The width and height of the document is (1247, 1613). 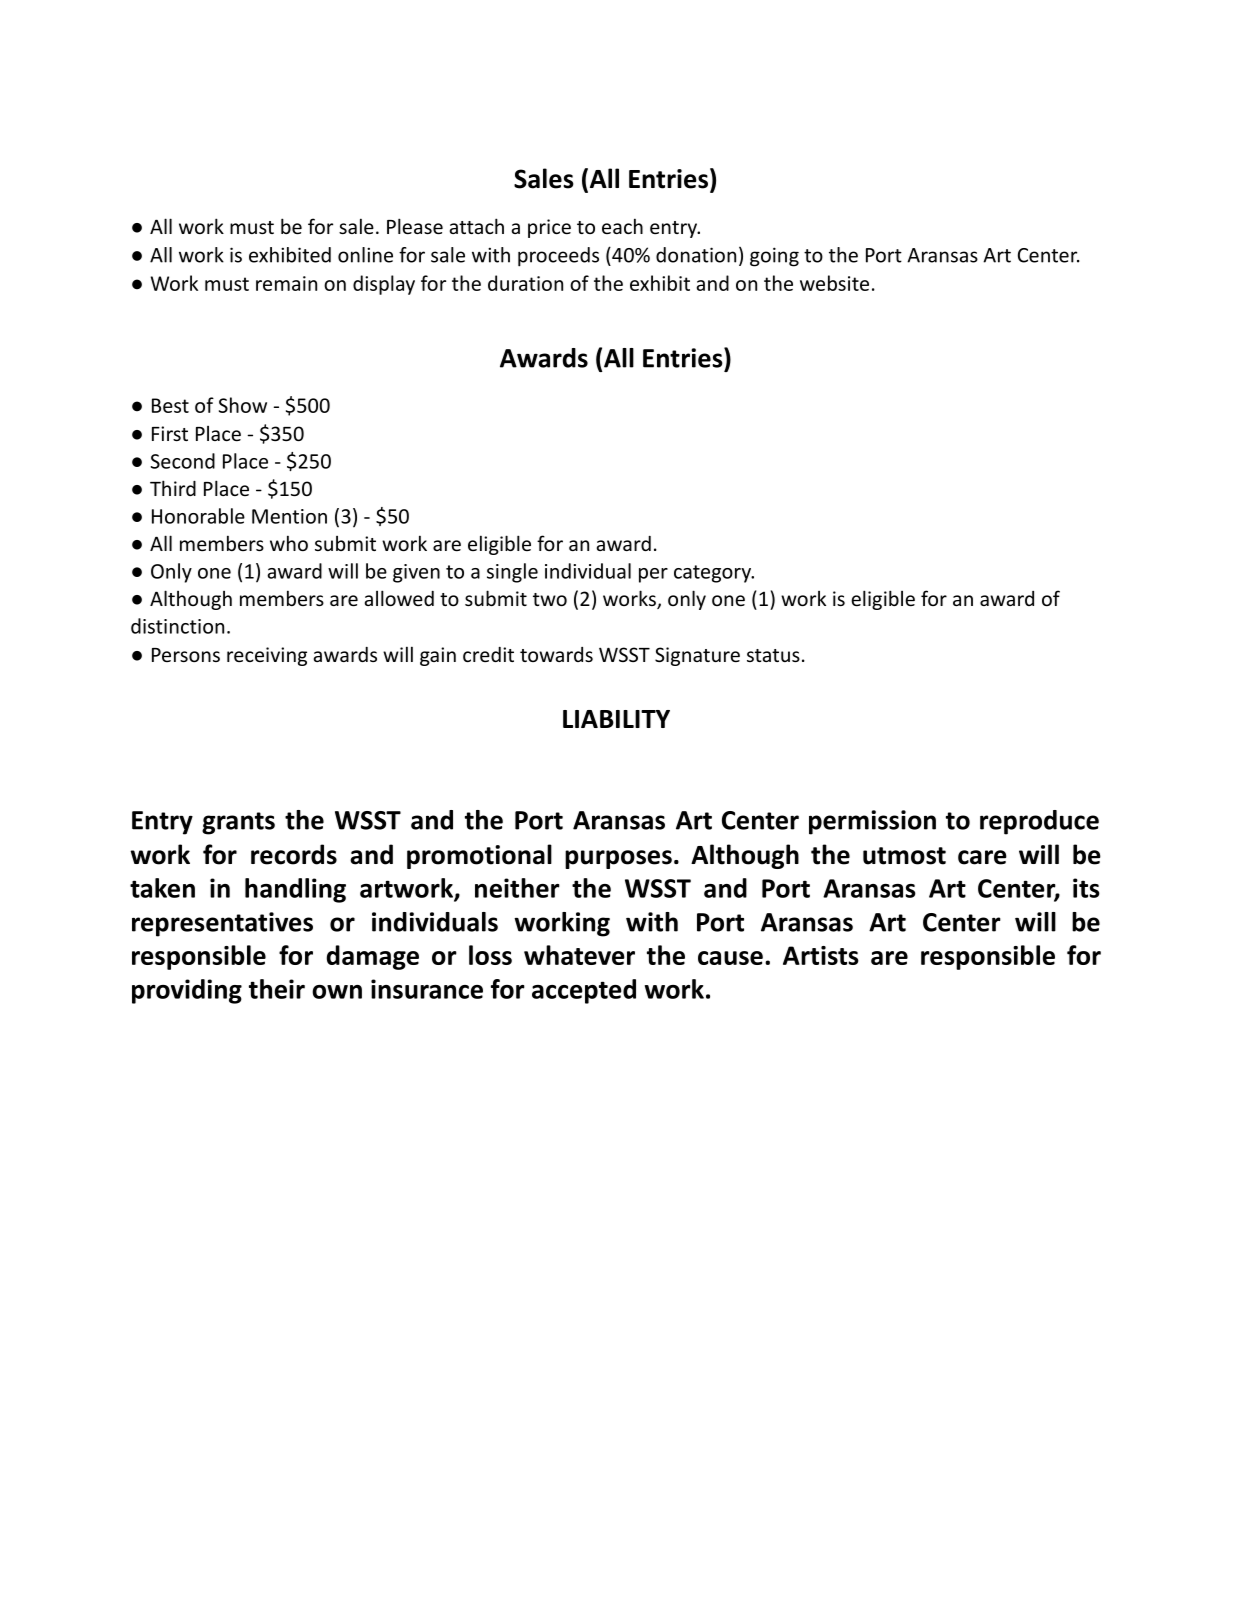 I want to click on category, so click(x=713, y=574).
